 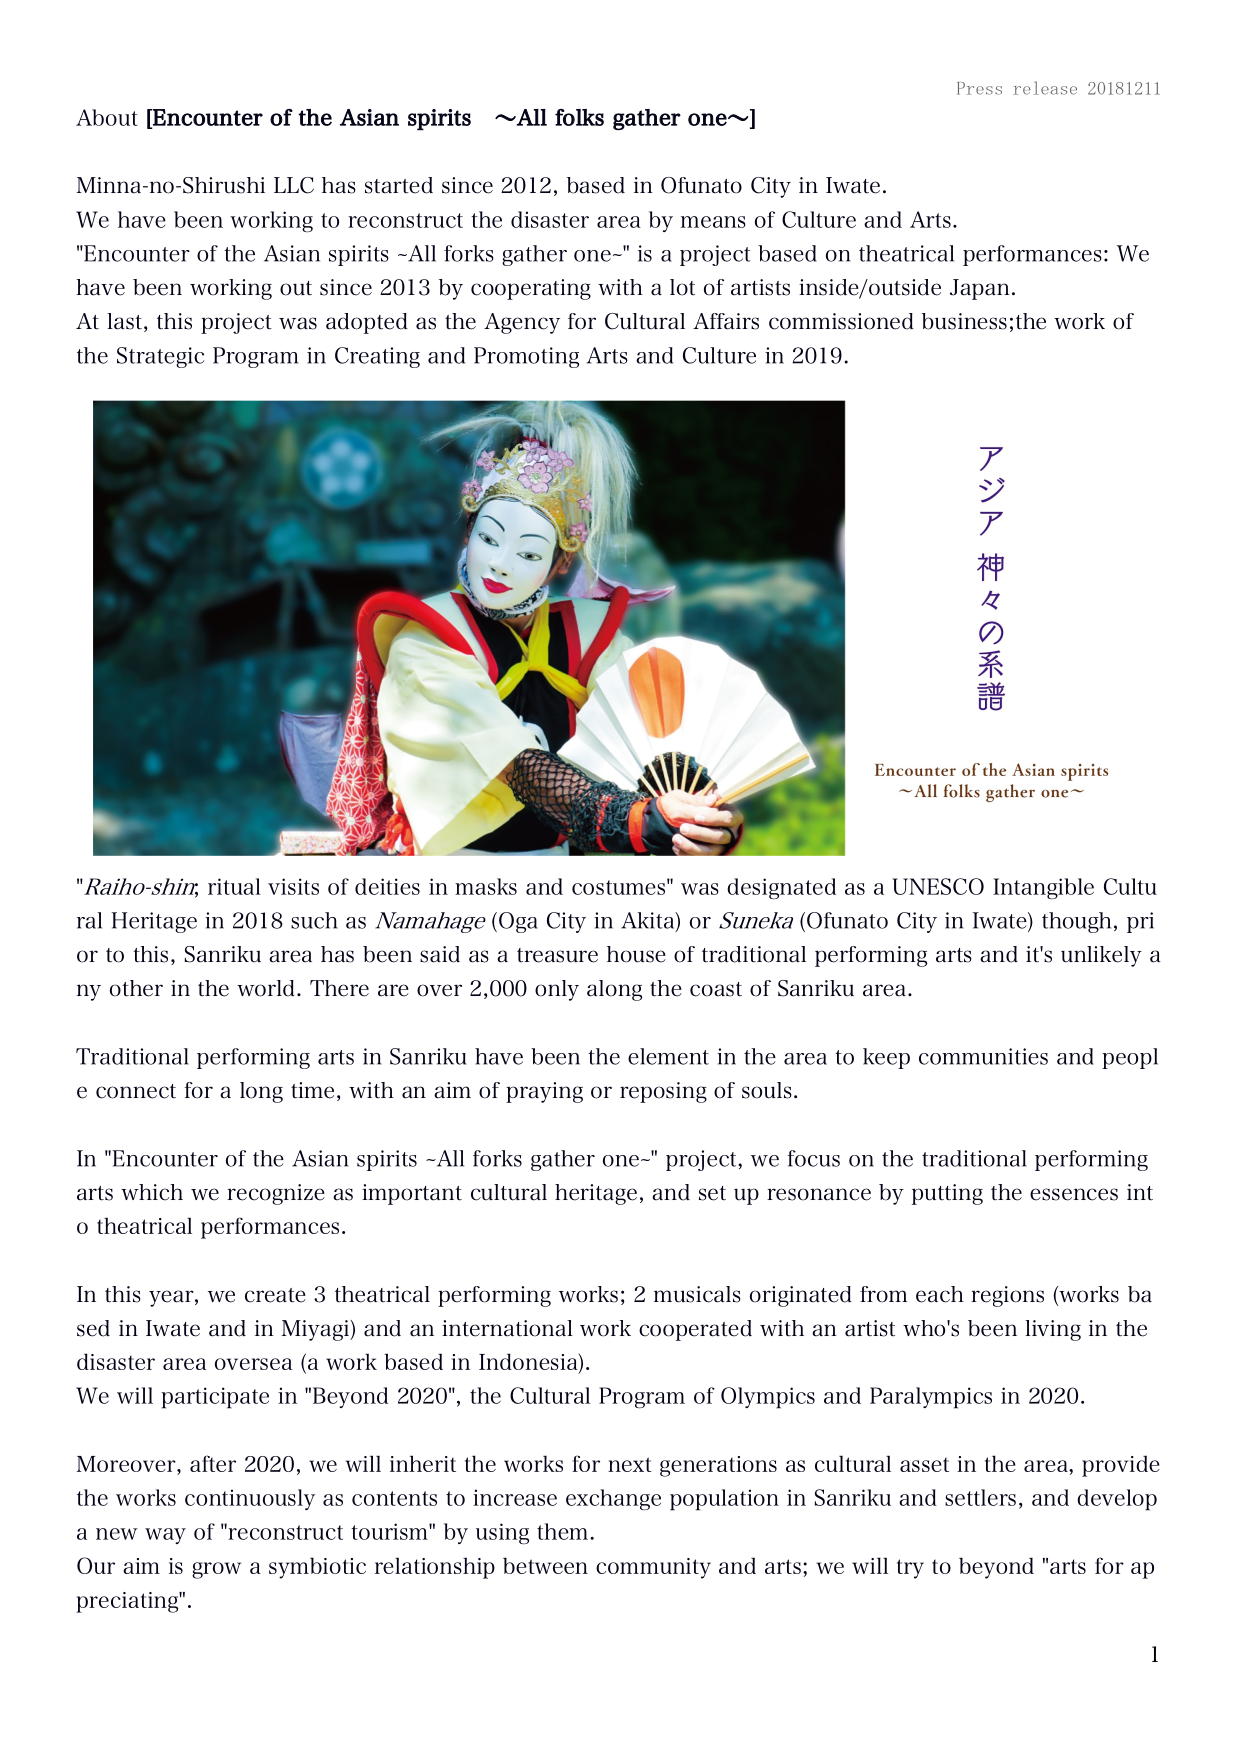 I want to click on continuously, so click(x=250, y=1499).
